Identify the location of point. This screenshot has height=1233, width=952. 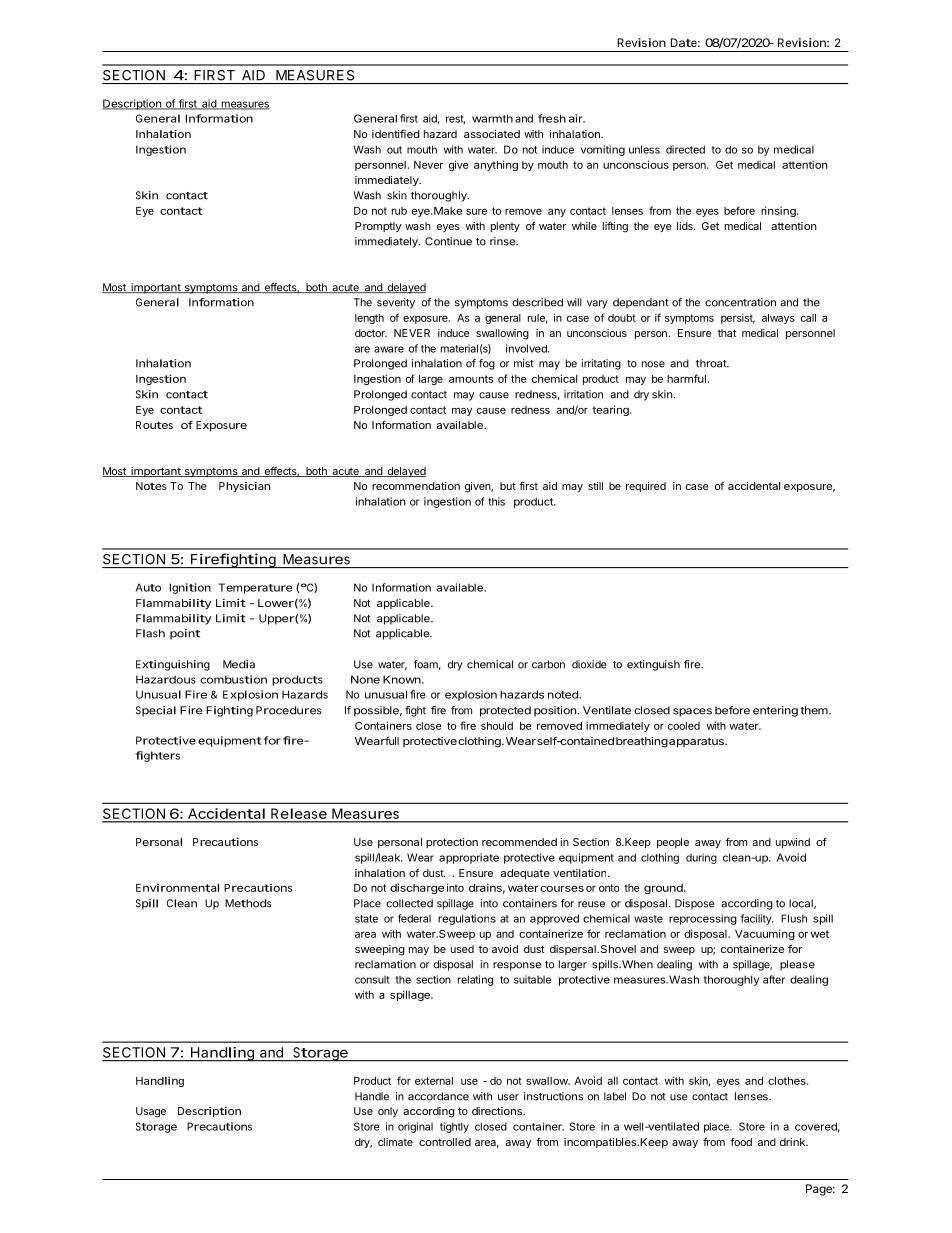
(185, 634).
